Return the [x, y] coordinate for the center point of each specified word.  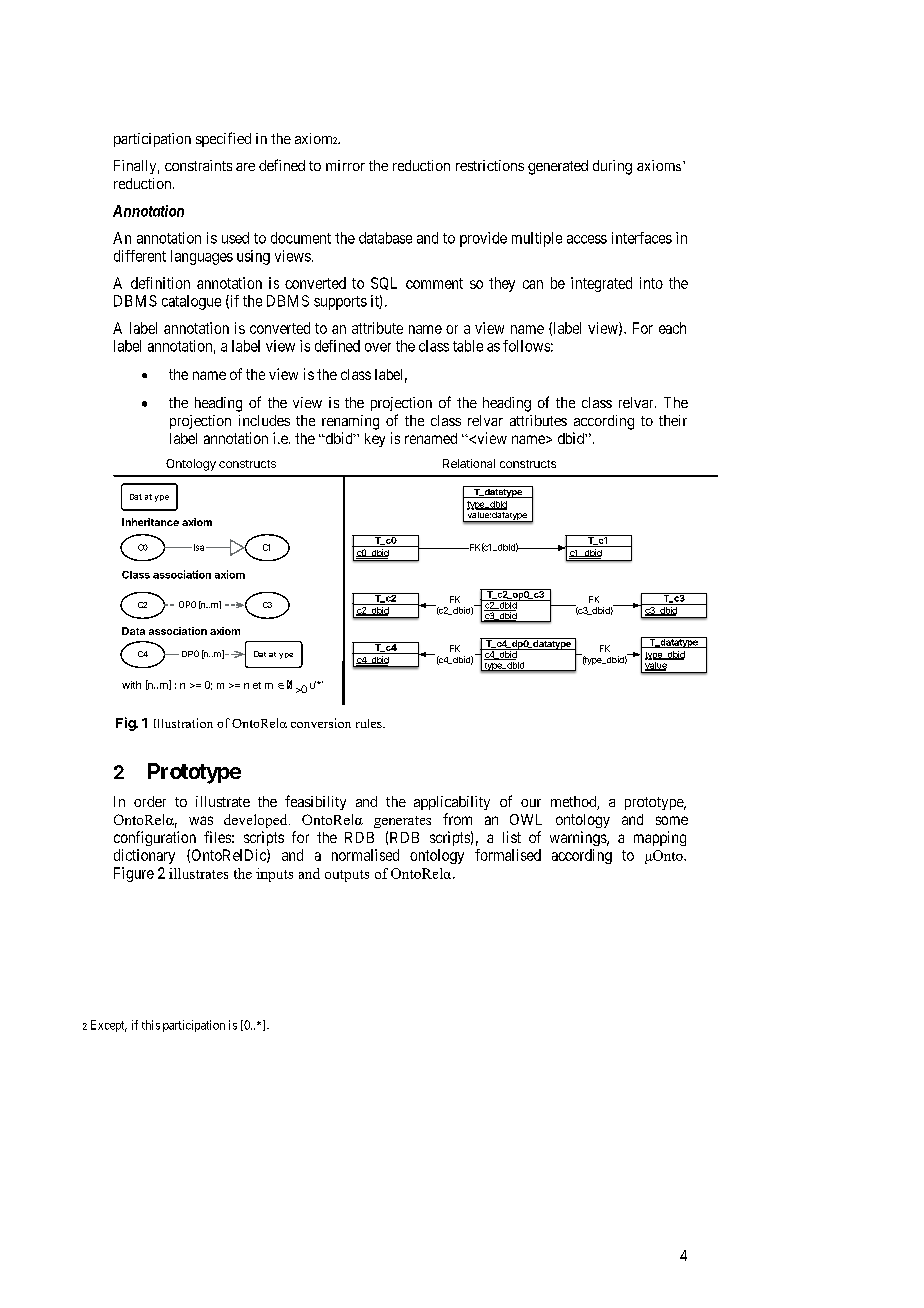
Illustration [183, 723]
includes [264, 420]
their [673, 420]
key [375, 440]
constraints [198, 165]
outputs [347, 876]
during [612, 167]
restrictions [490, 165]
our [531, 803]
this [151, 1025]
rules [370, 723]
